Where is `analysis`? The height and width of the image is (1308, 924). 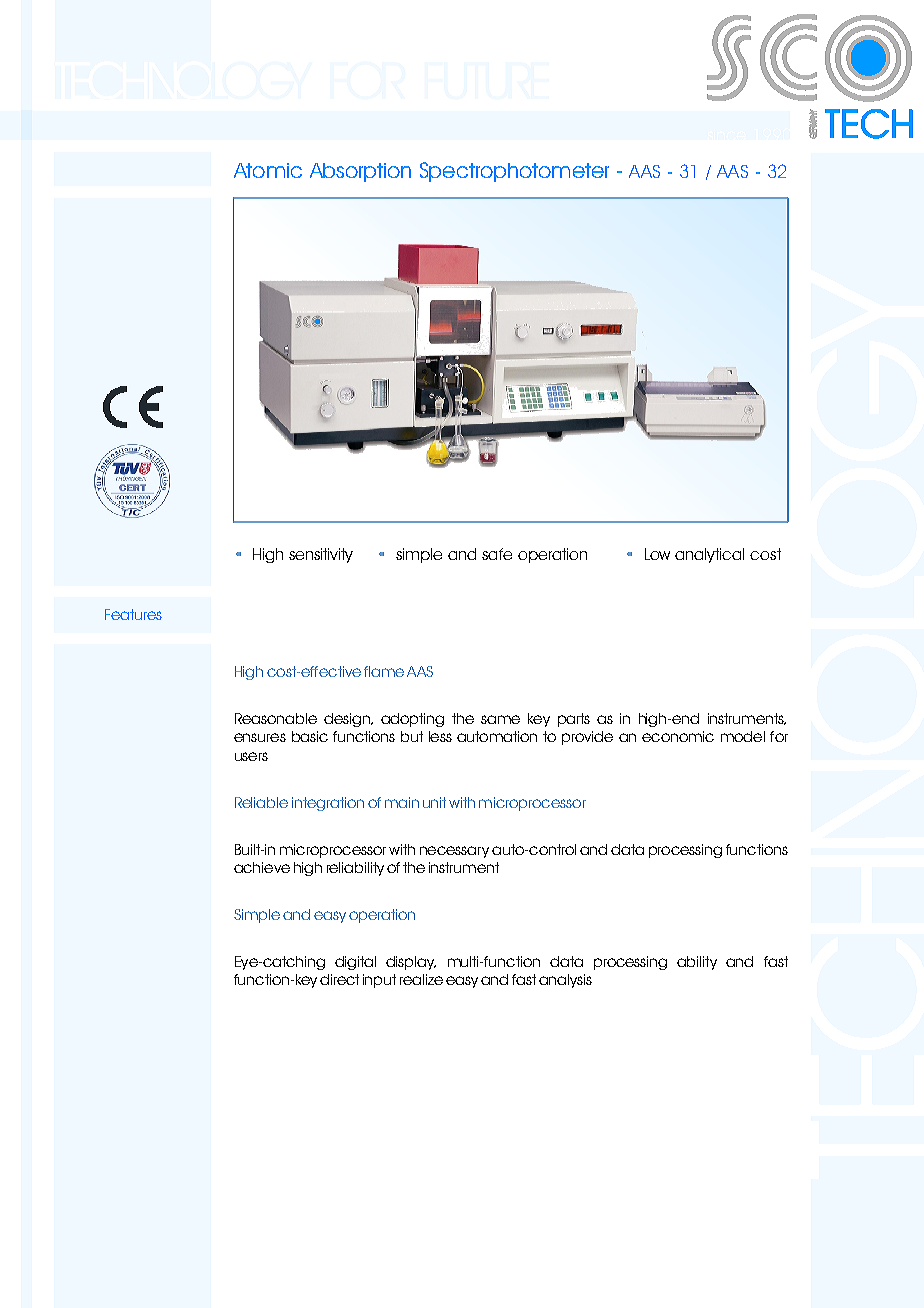
analysis is located at coordinates (565, 981).
